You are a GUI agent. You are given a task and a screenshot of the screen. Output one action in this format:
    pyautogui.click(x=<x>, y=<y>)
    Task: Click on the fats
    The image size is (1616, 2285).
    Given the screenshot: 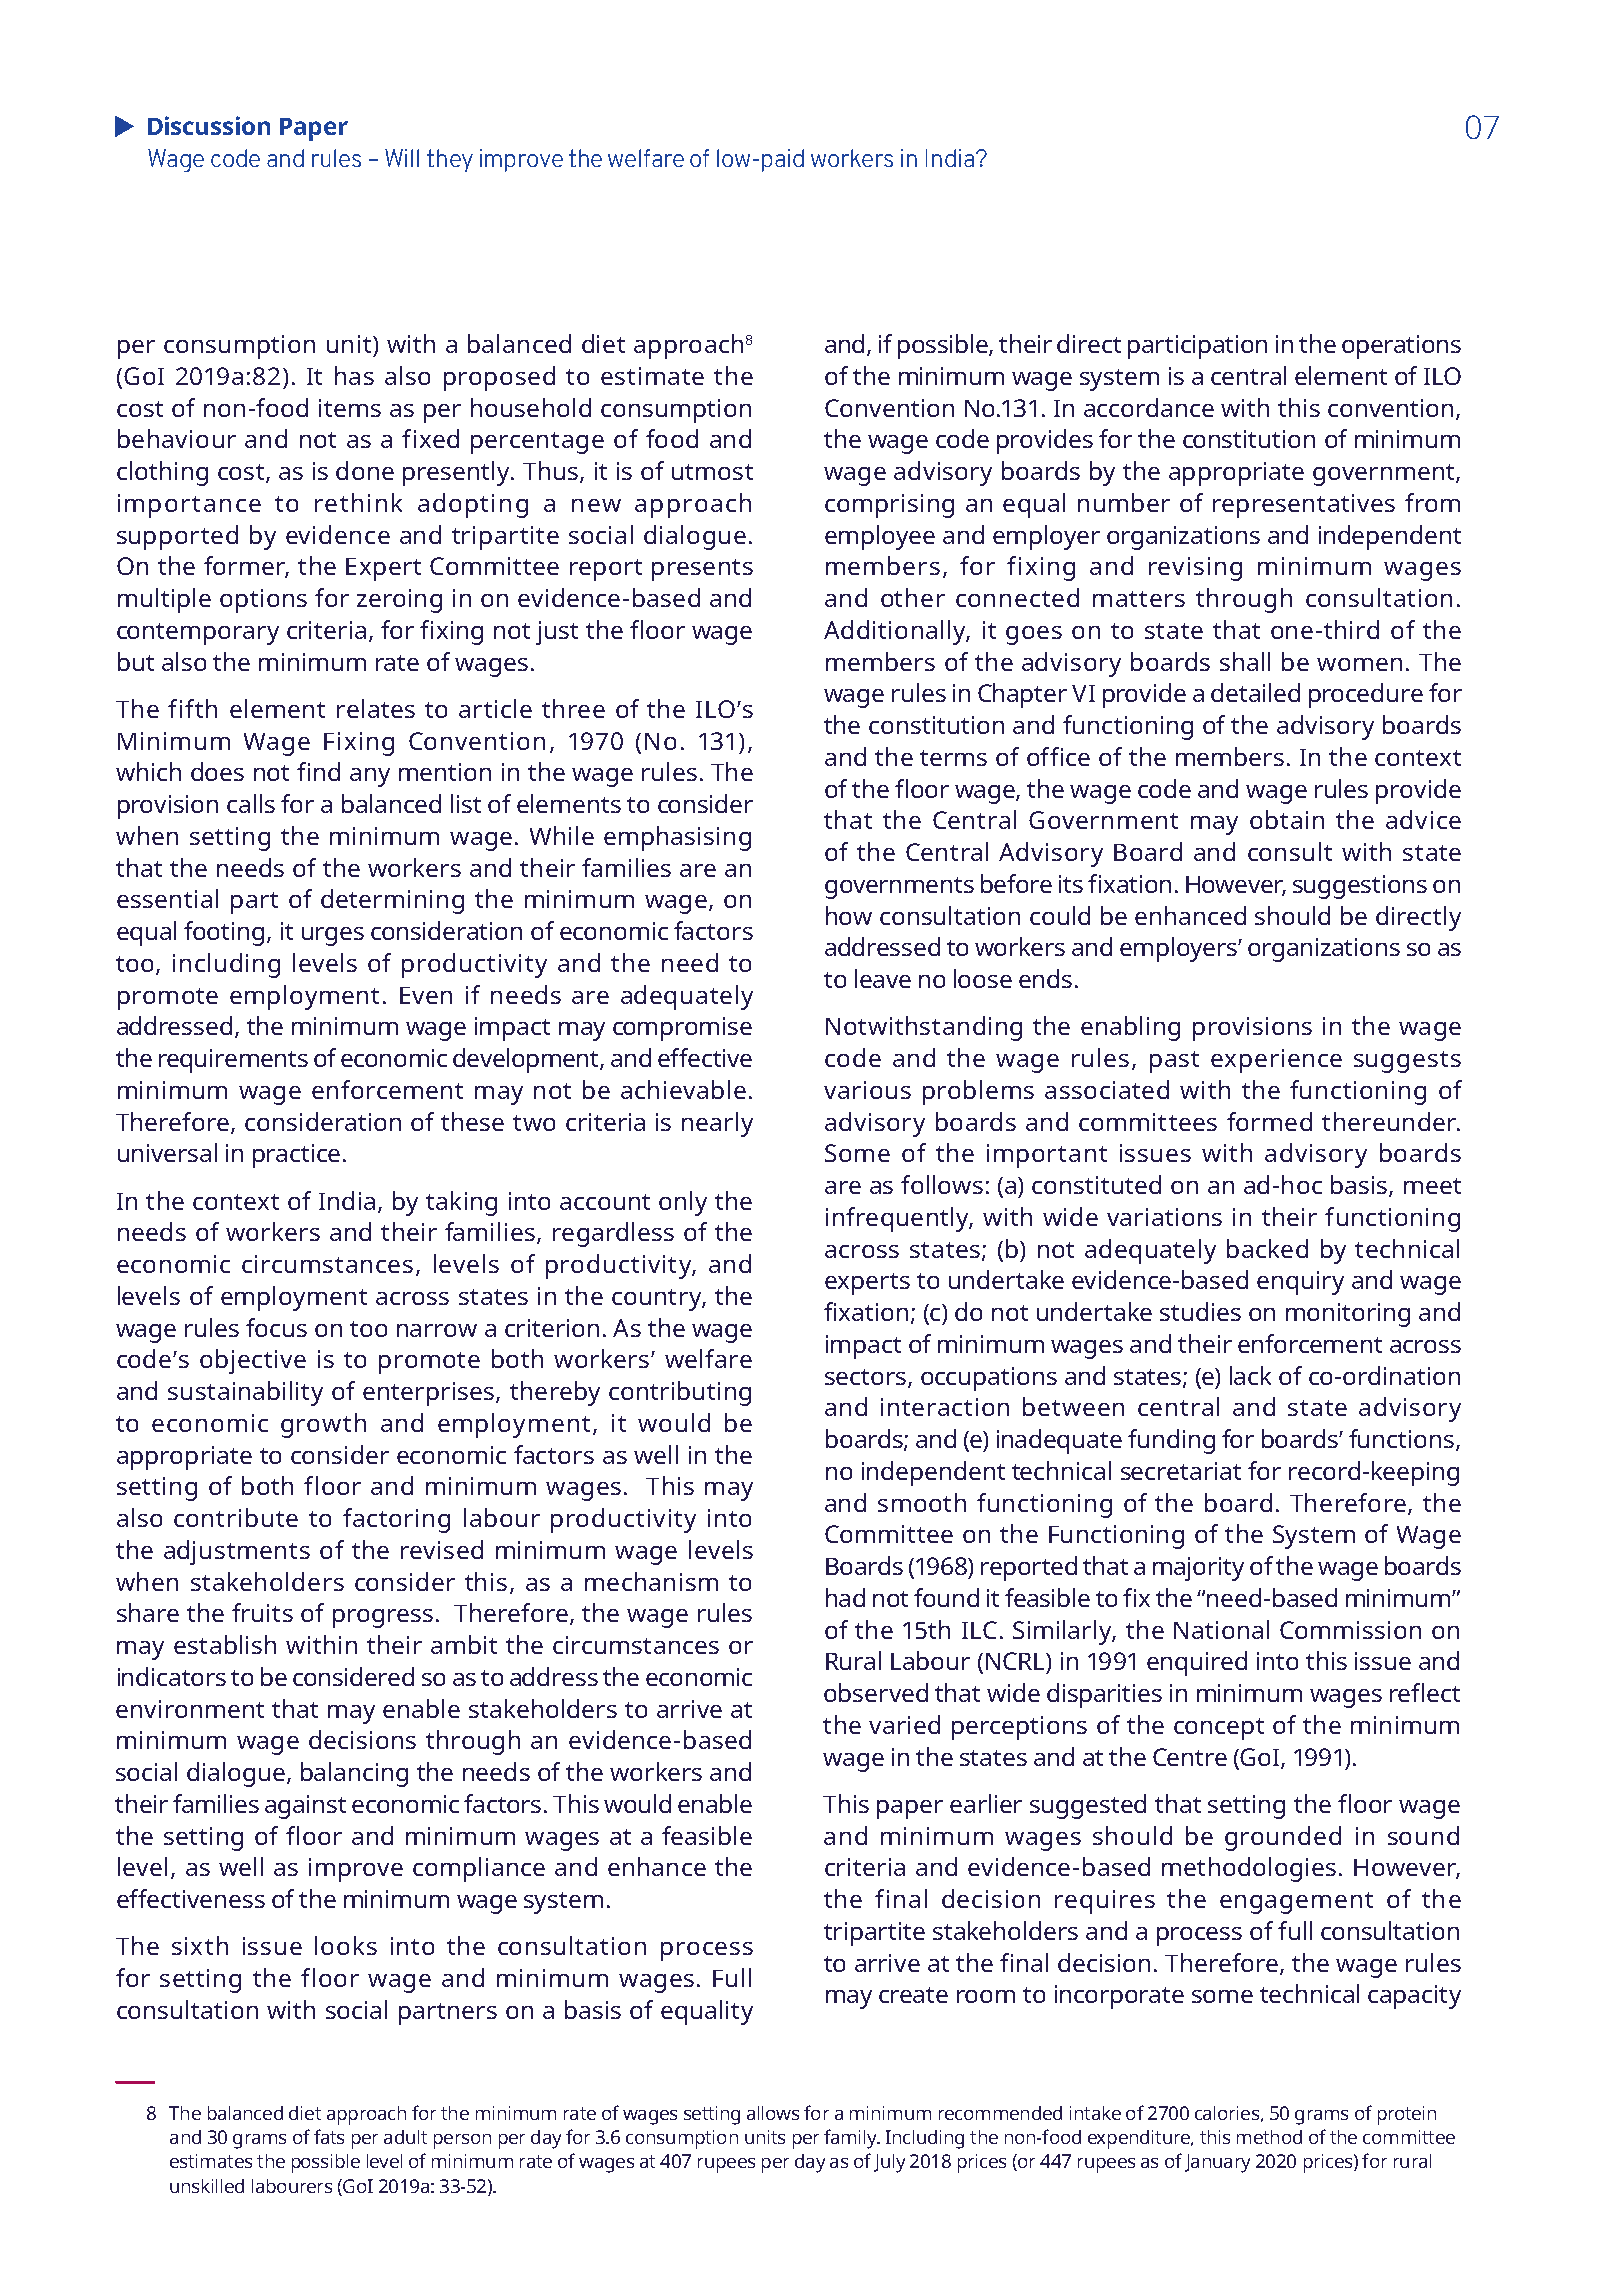 What is the action you would take?
    pyautogui.click(x=329, y=2136)
